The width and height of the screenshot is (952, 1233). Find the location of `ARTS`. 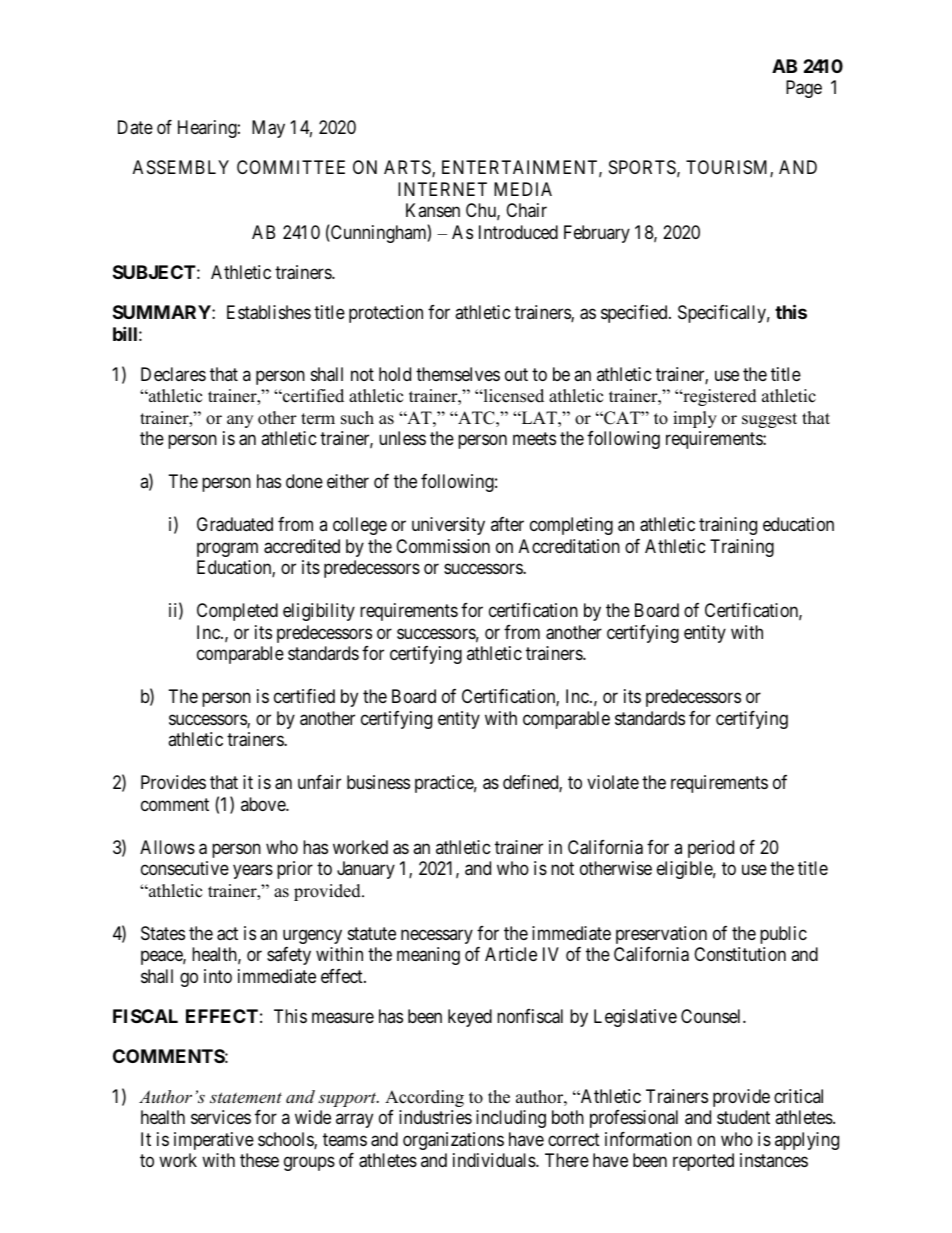

ARTS is located at coordinates (408, 168).
